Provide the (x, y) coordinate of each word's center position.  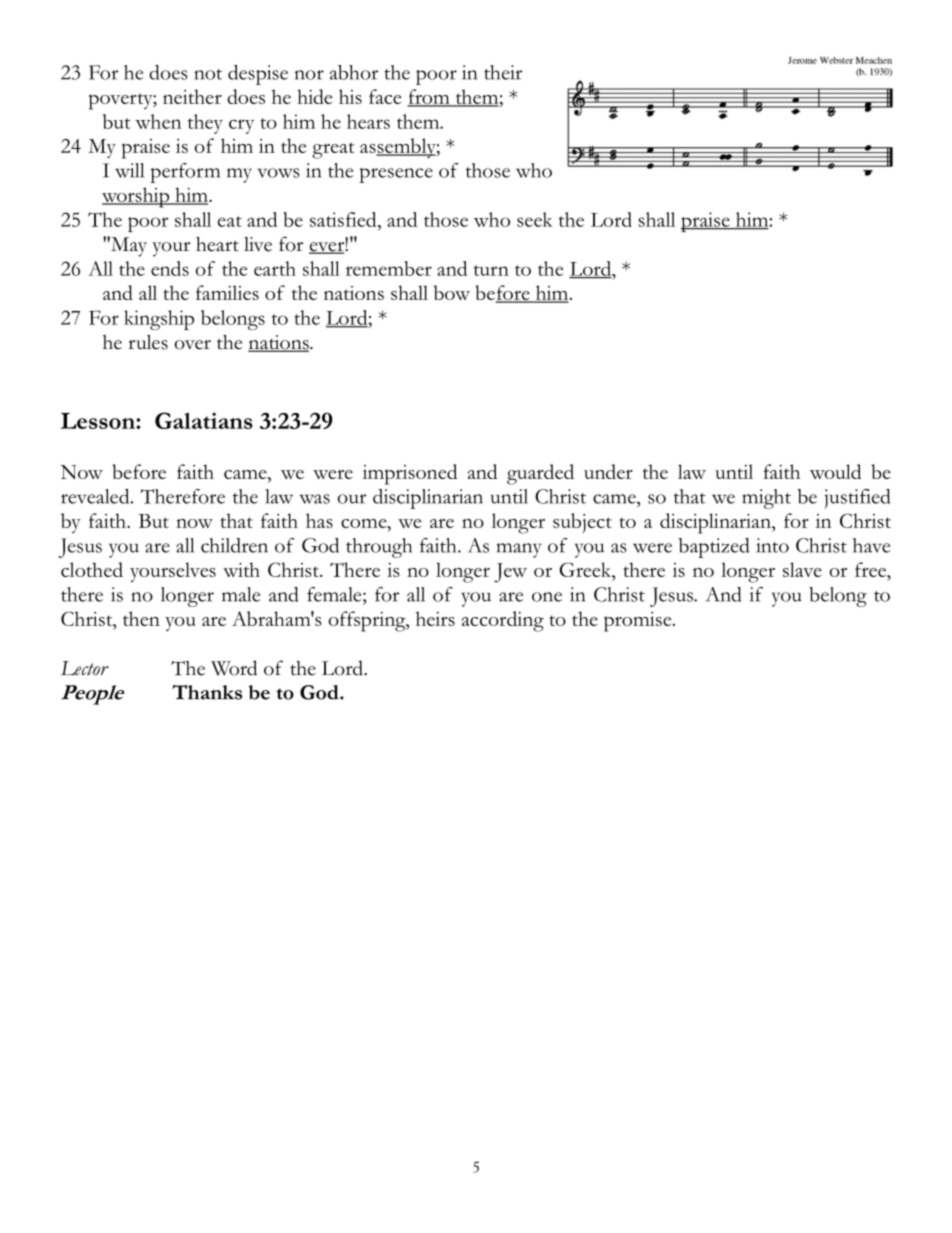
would (835, 471)
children (234, 545)
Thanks (207, 692)
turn (491, 270)
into (772, 545)
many (519, 550)
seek (535, 219)
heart (217, 244)
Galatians (204, 420)
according (503, 621)
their (503, 72)
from (429, 97)
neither (192, 96)
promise (639, 622)
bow (452, 292)
